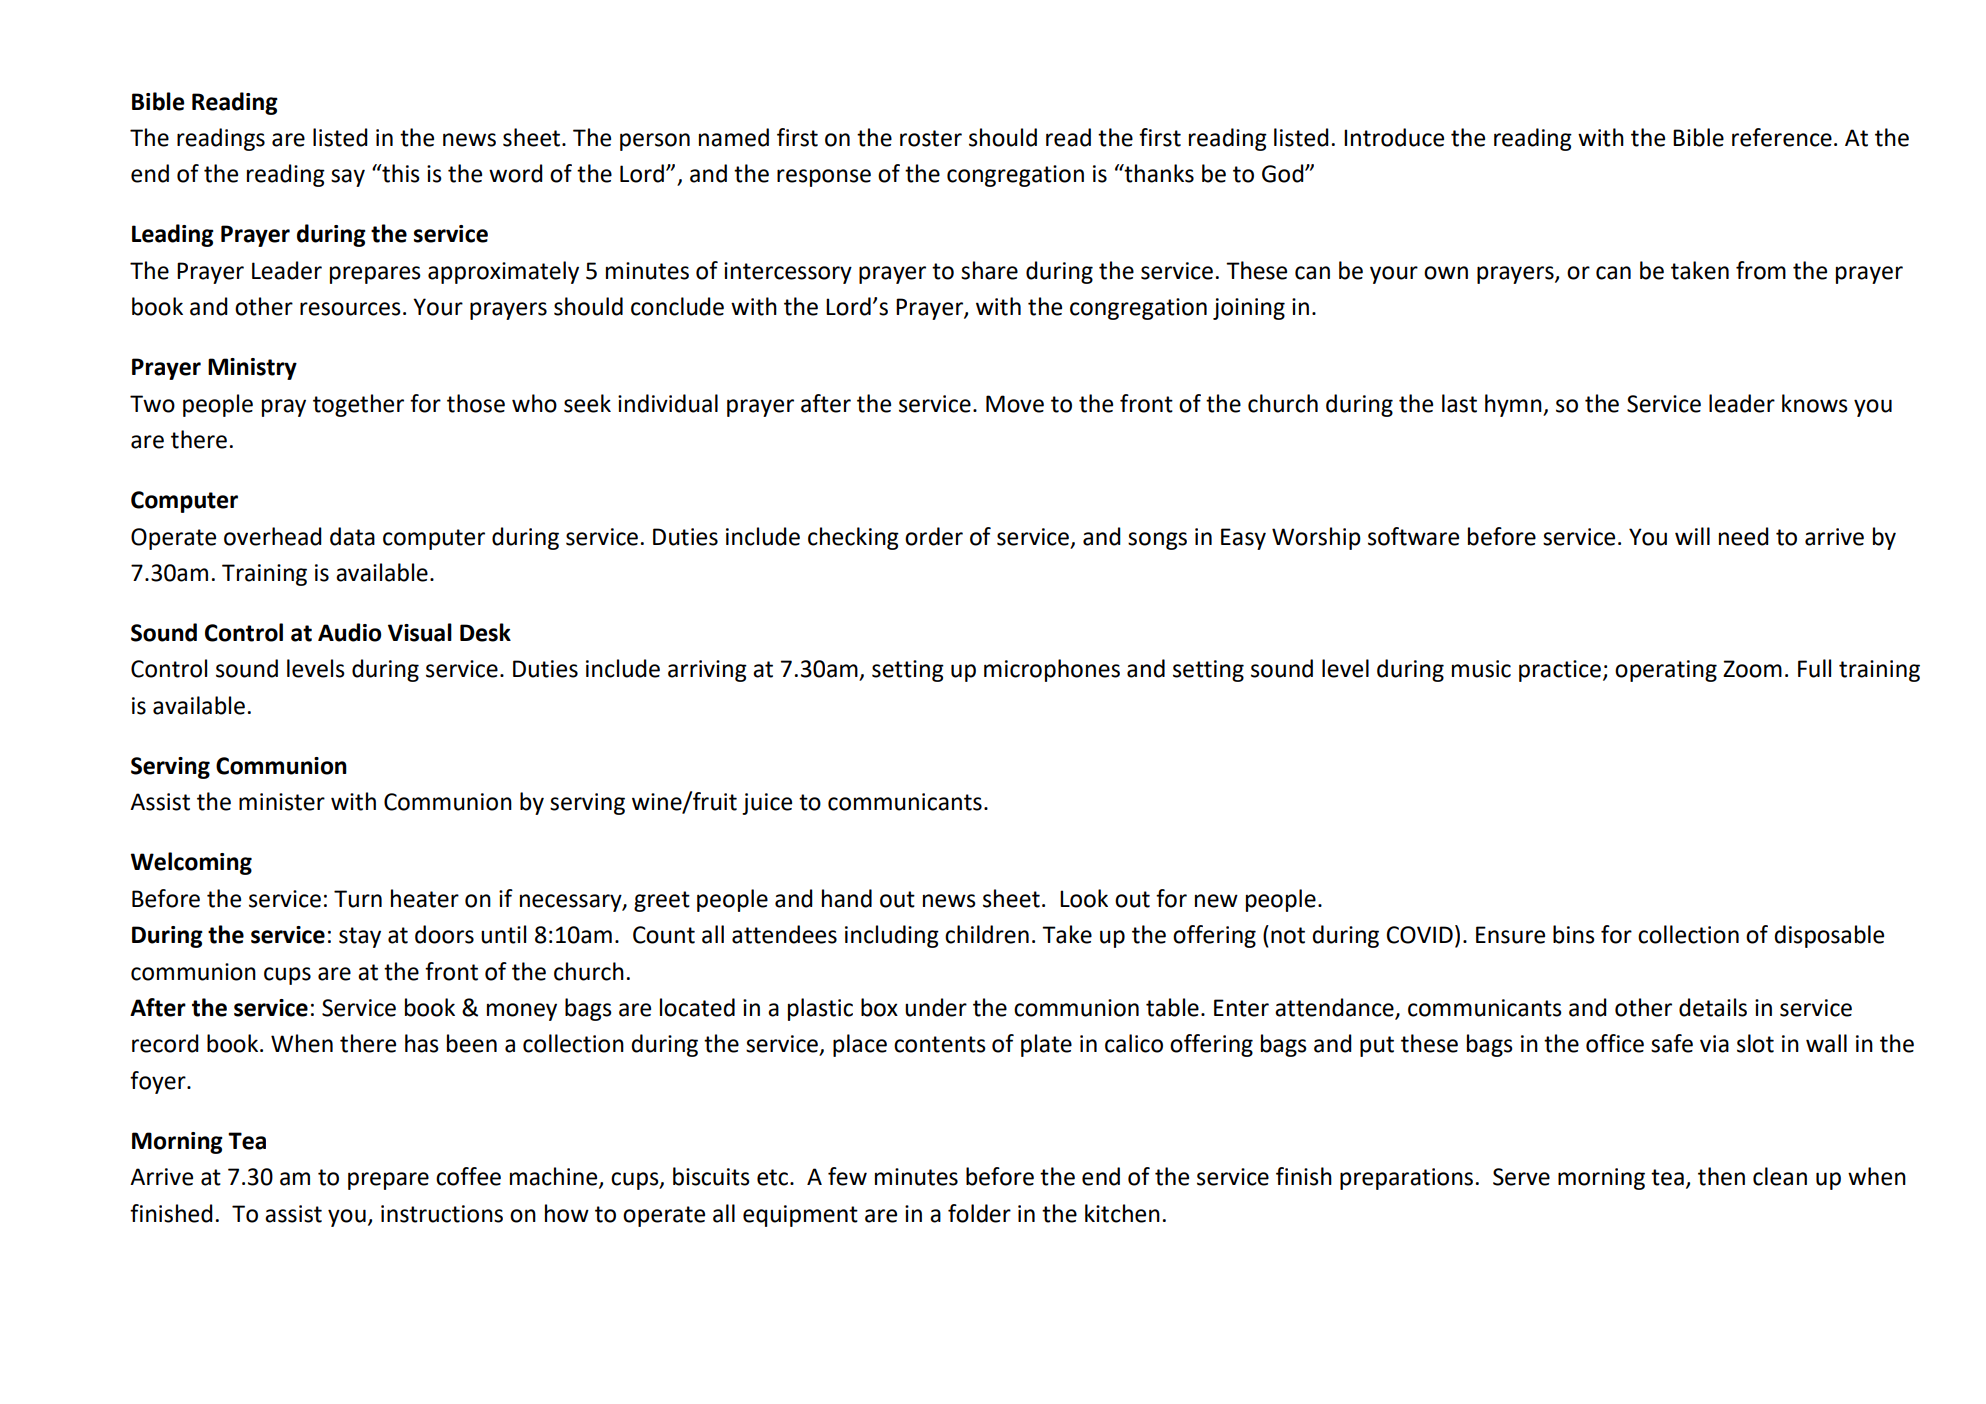 The width and height of the screenshot is (1986, 1404). I want to click on coffee, so click(468, 1176).
